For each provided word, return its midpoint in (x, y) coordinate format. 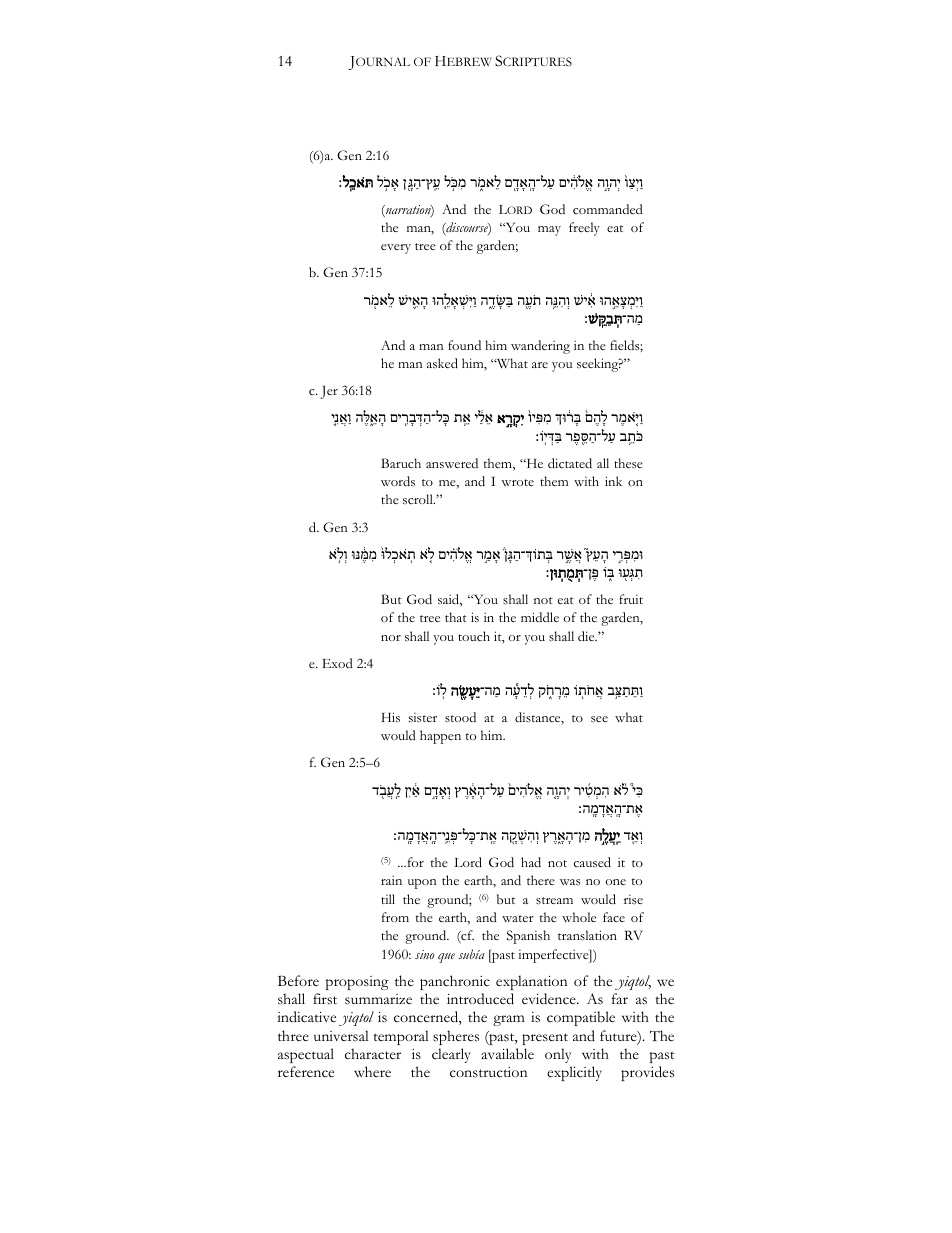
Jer (329, 392)
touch (474, 636)
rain (391, 880)
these (628, 463)
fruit (631, 599)
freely (584, 229)
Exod (337, 663)
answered (452, 463)
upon (422, 884)
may (549, 231)
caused (592, 862)
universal (341, 1036)
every (396, 249)
